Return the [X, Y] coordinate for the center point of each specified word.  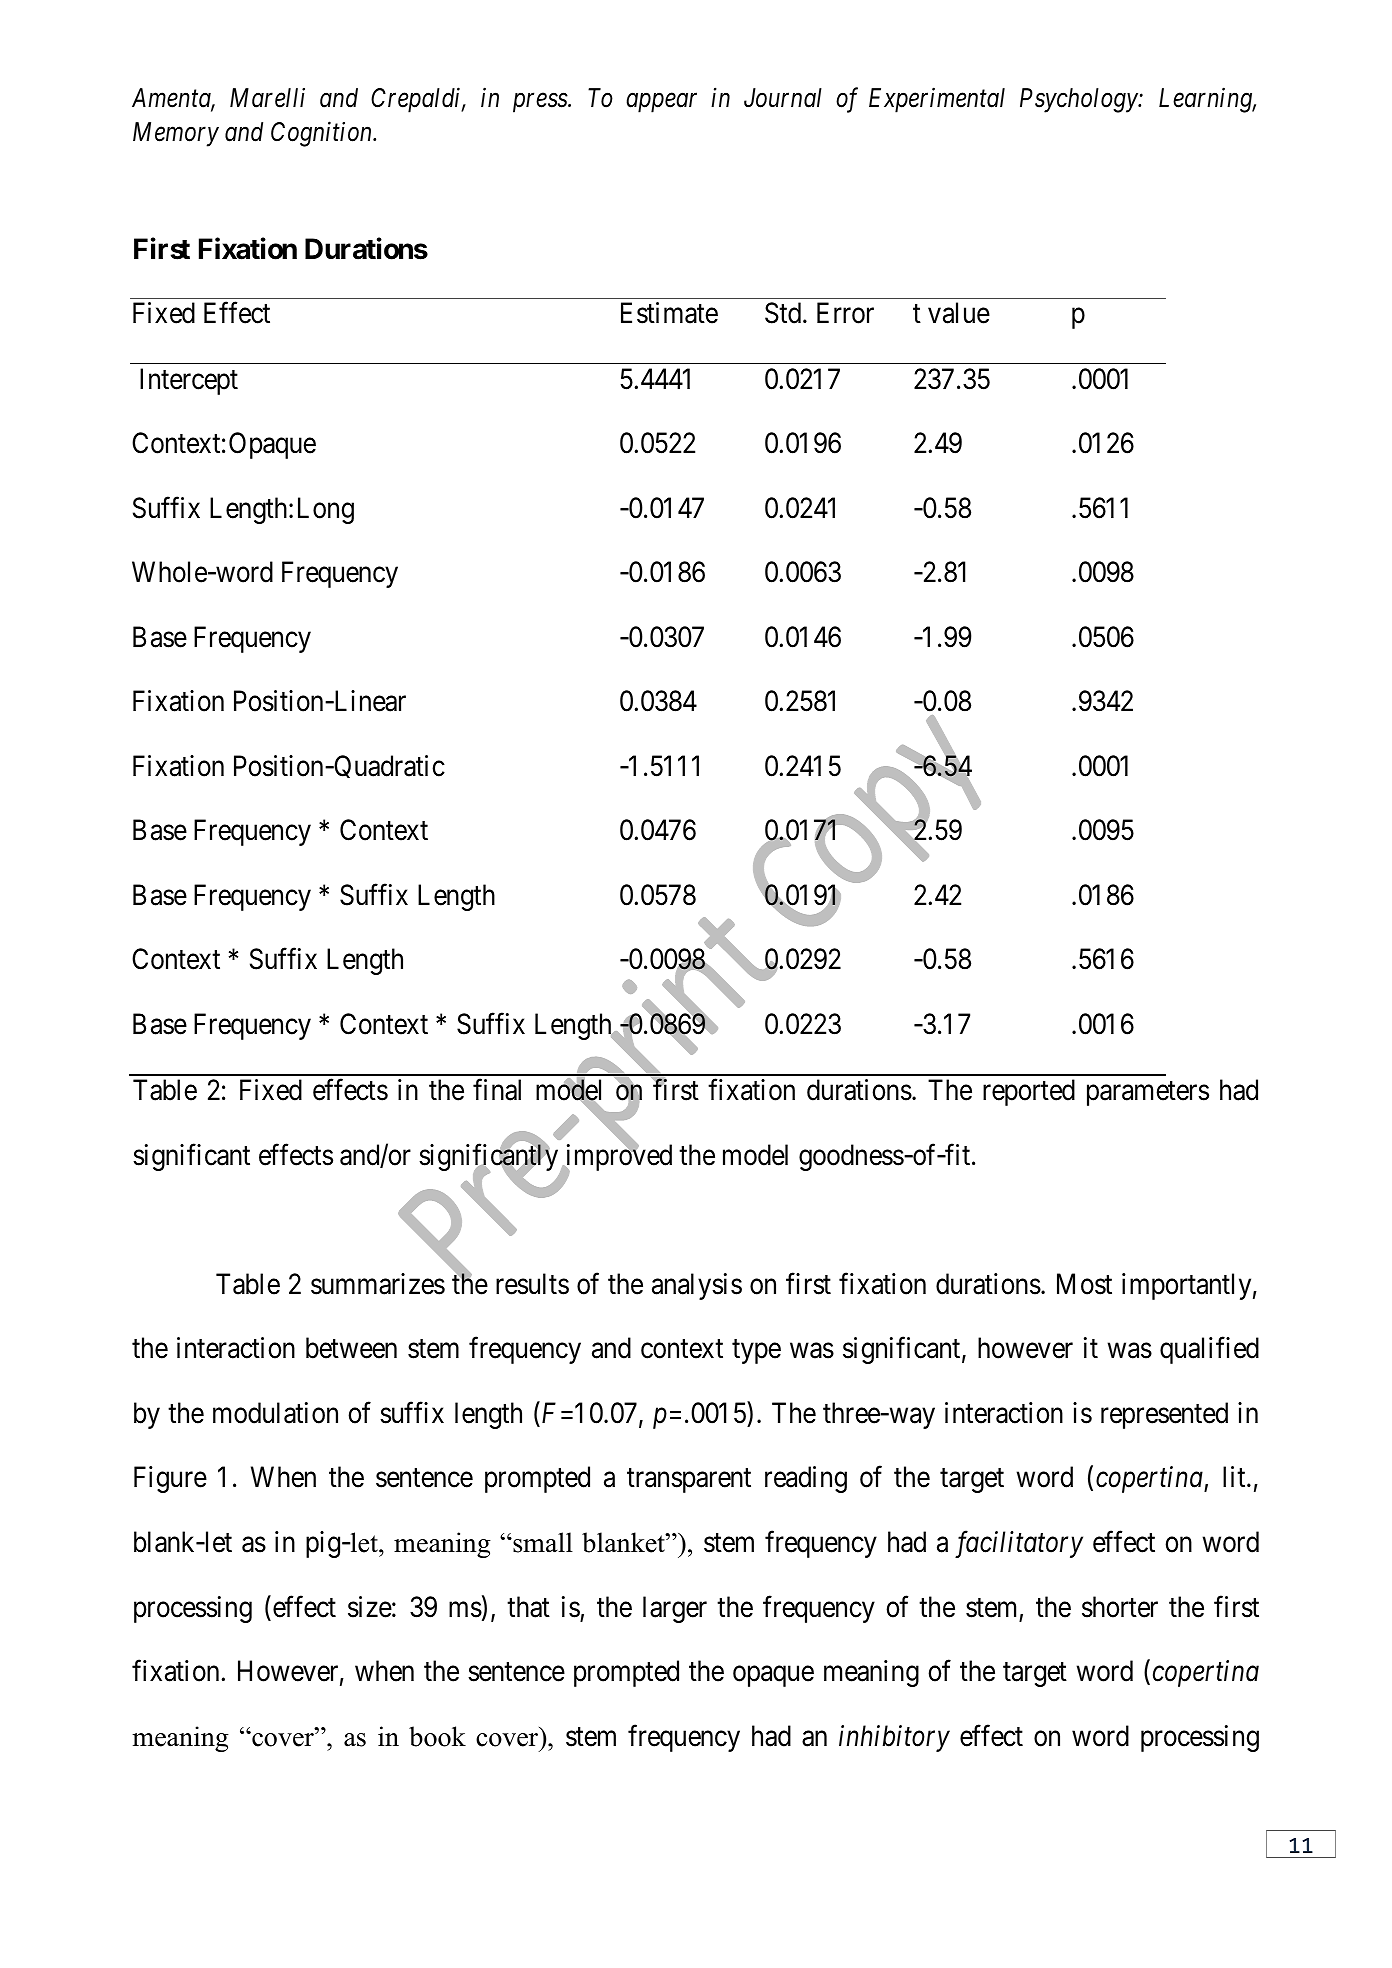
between [351, 1348]
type [756, 1352]
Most [1084, 1284]
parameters [1148, 1094]
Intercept [189, 381]
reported [1029, 1092]
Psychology [1080, 100]
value [959, 313]
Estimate [669, 313]
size [370, 1607]
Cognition [323, 134]
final [497, 1090]
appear [661, 103]
